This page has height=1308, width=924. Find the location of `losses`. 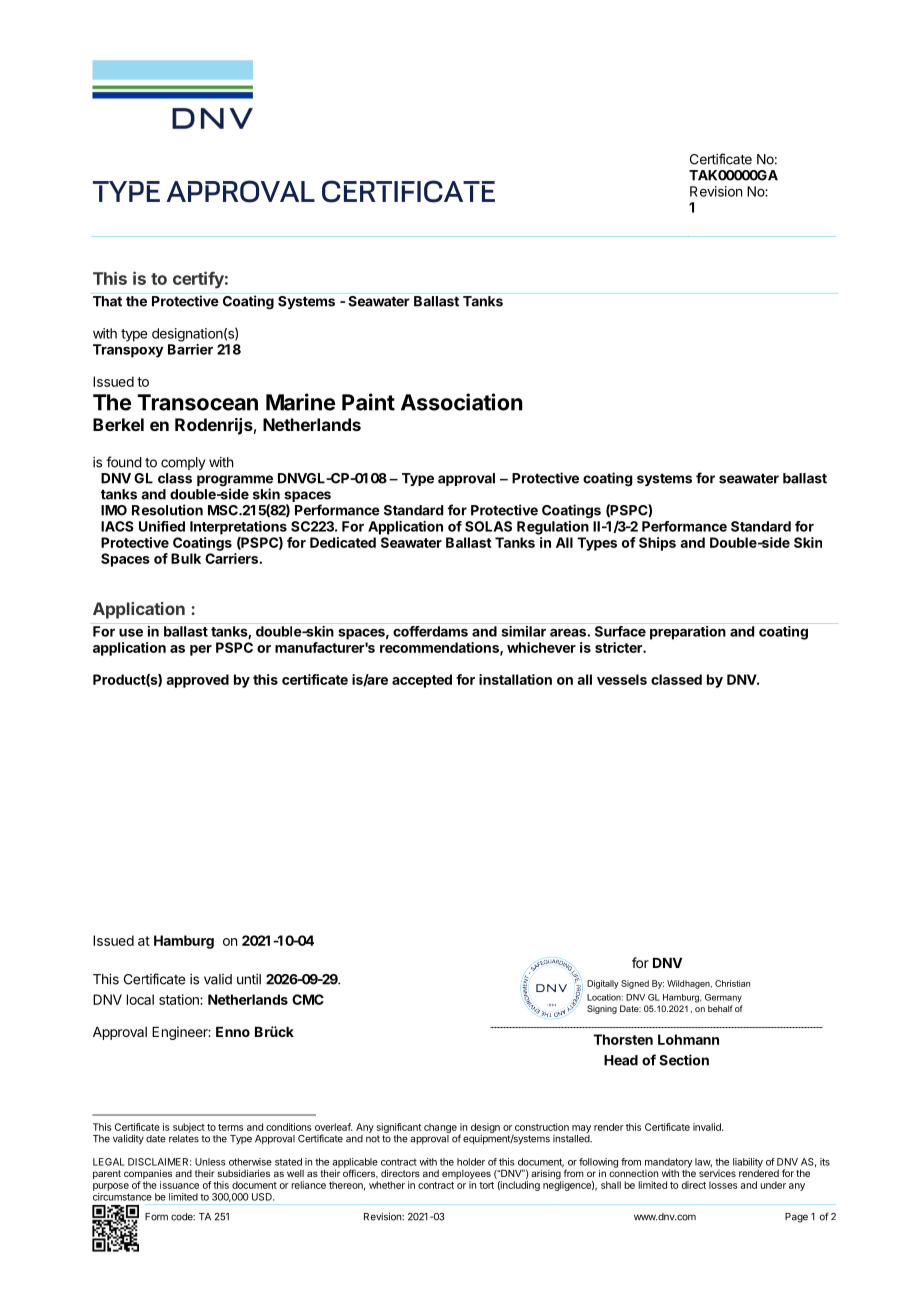

losses is located at coordinates (723, 1185).
